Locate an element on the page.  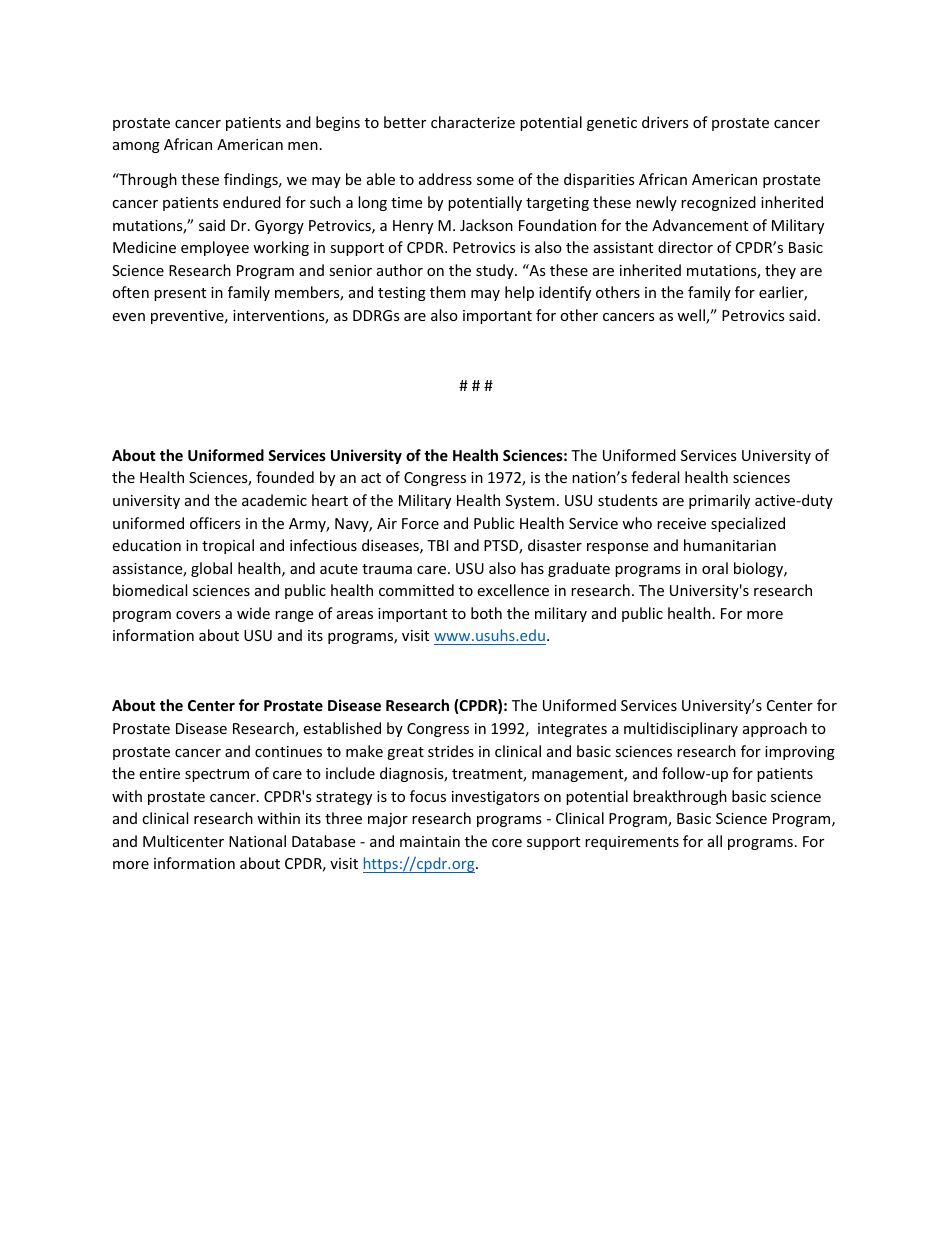
strides is located at coordinates (451, 751).
